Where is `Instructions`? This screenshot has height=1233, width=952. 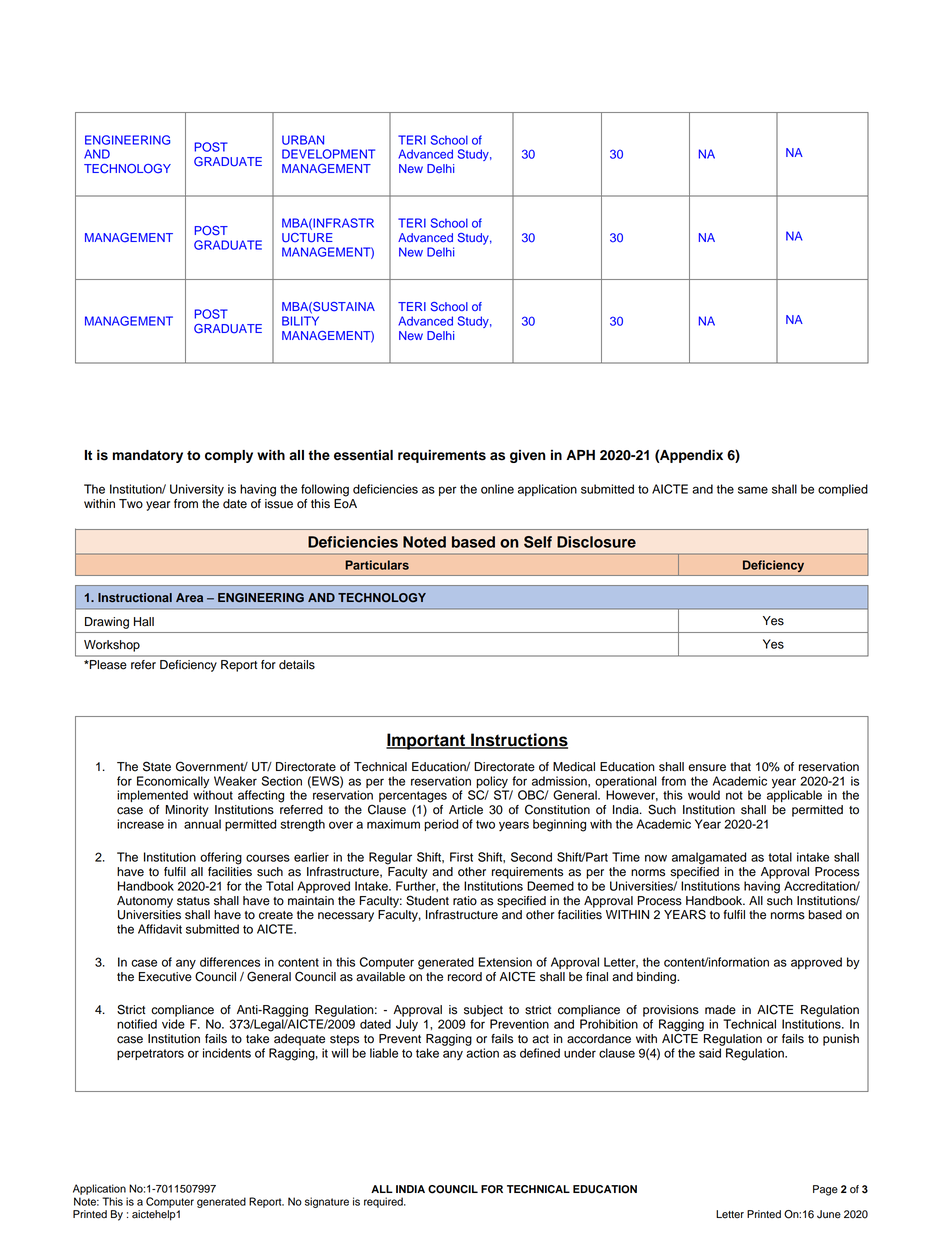
Instructions is located at coordinates (518, 741).
